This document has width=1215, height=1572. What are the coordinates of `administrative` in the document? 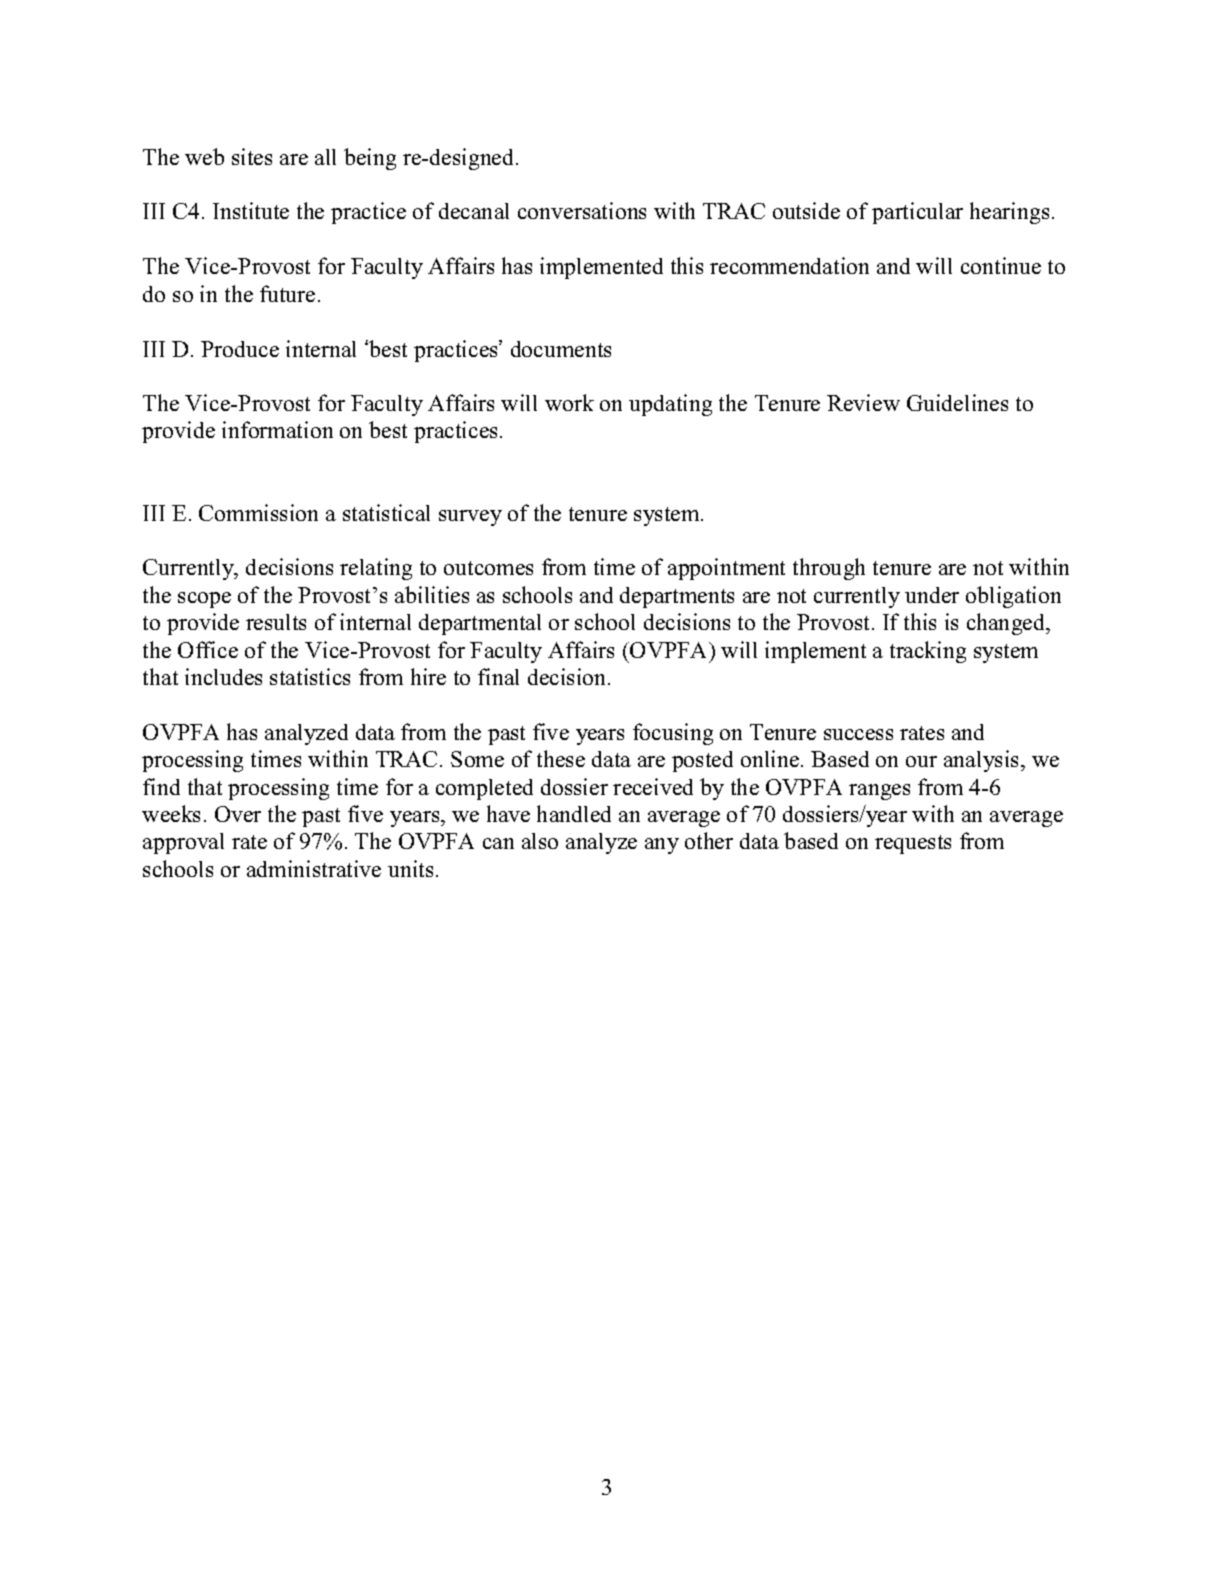 It's located at (314, 868).
